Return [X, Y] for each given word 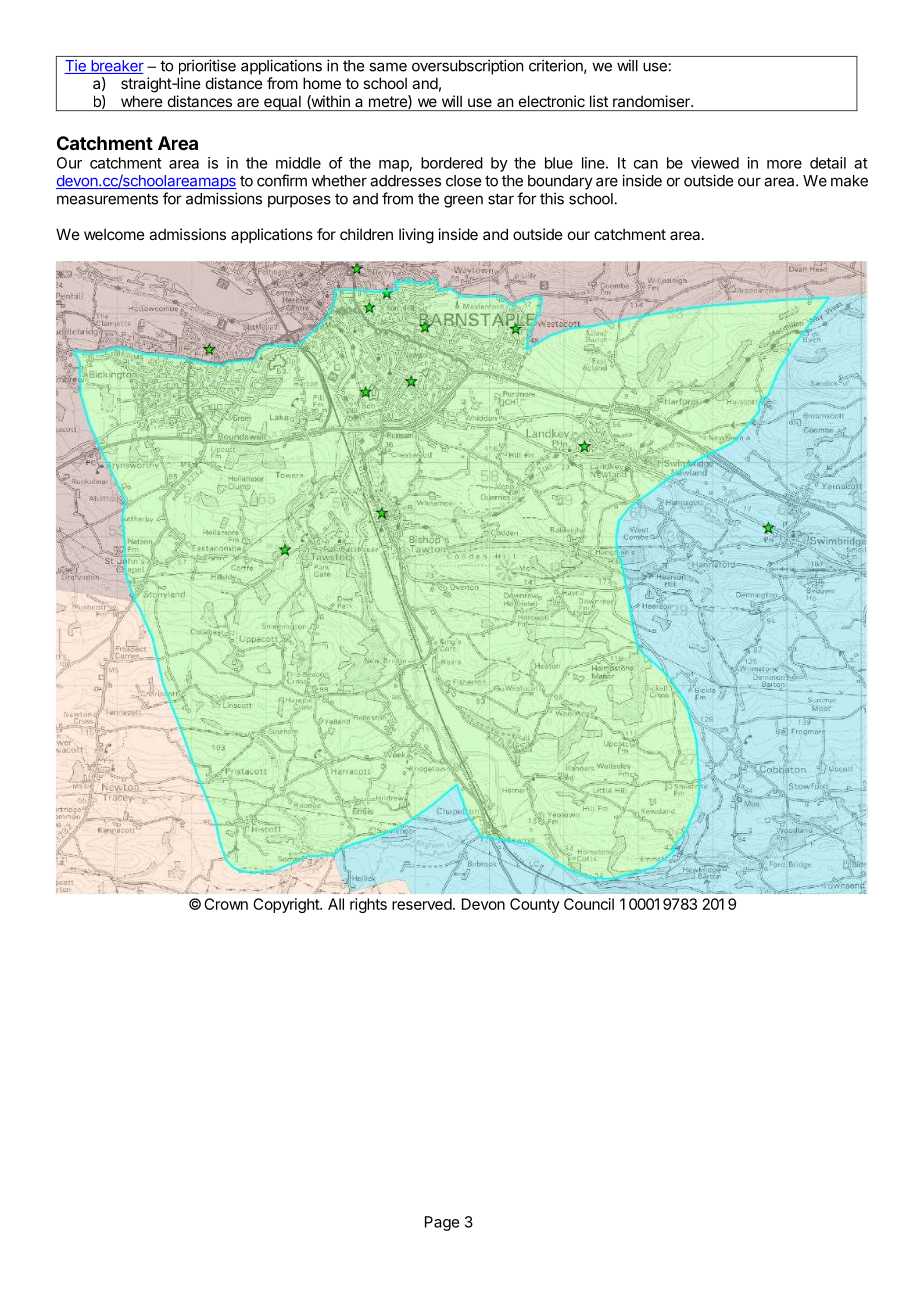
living [416, 236]
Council [589, 904]
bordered [452, 163]
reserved [422, 904]
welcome [114, 234]
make [849, 181]
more [784, 164]
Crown [226, 904]
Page [442, 1223]
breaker [116, 67]
